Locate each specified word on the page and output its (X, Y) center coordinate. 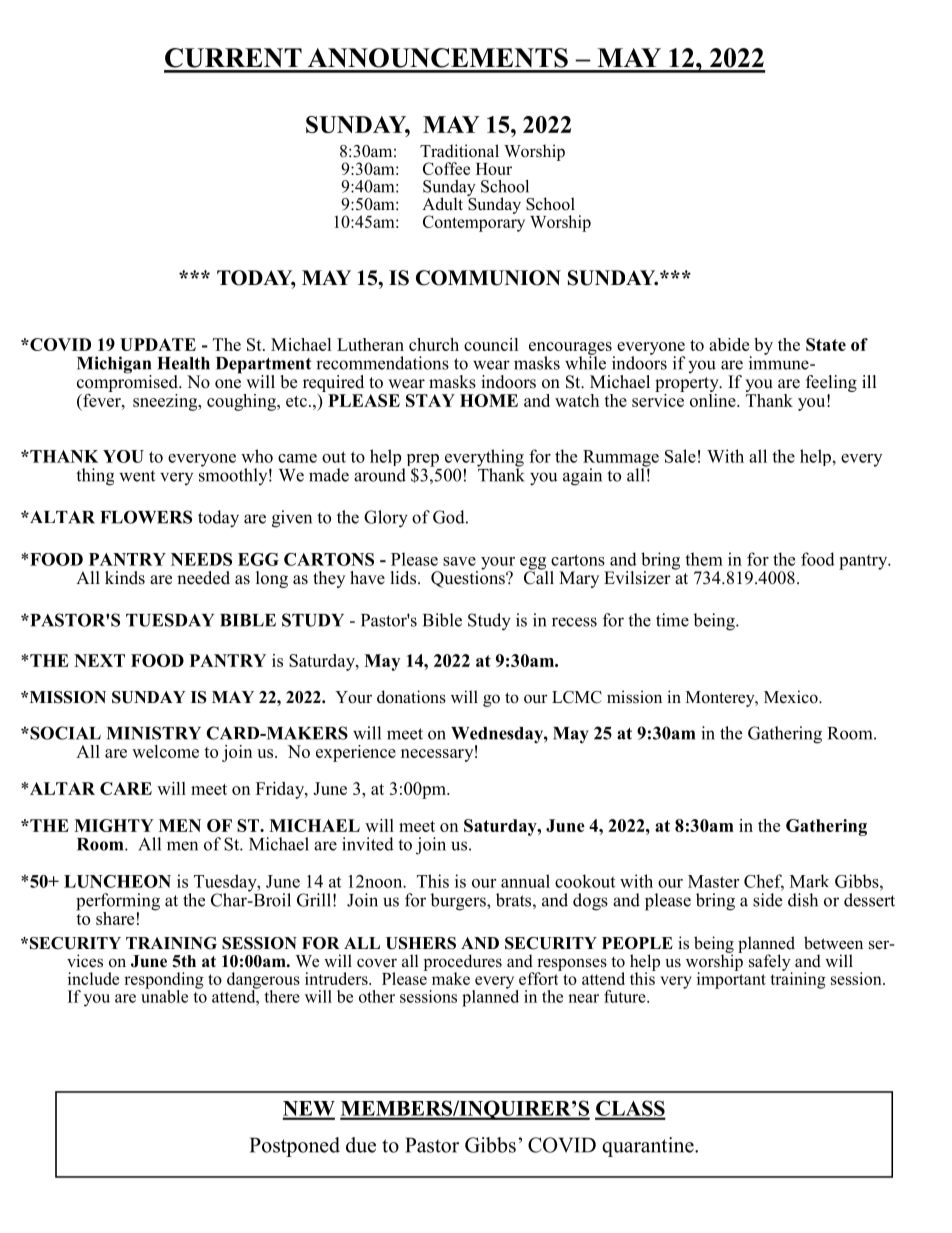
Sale (680, 456)
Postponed (295, 1147)
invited (368, 844)
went (137, 476)
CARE (126, 788)
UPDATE (158, 344)
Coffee (446, 168)
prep (421, 461)
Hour (494, 169)
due (361, 1145)
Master (713, 881)
